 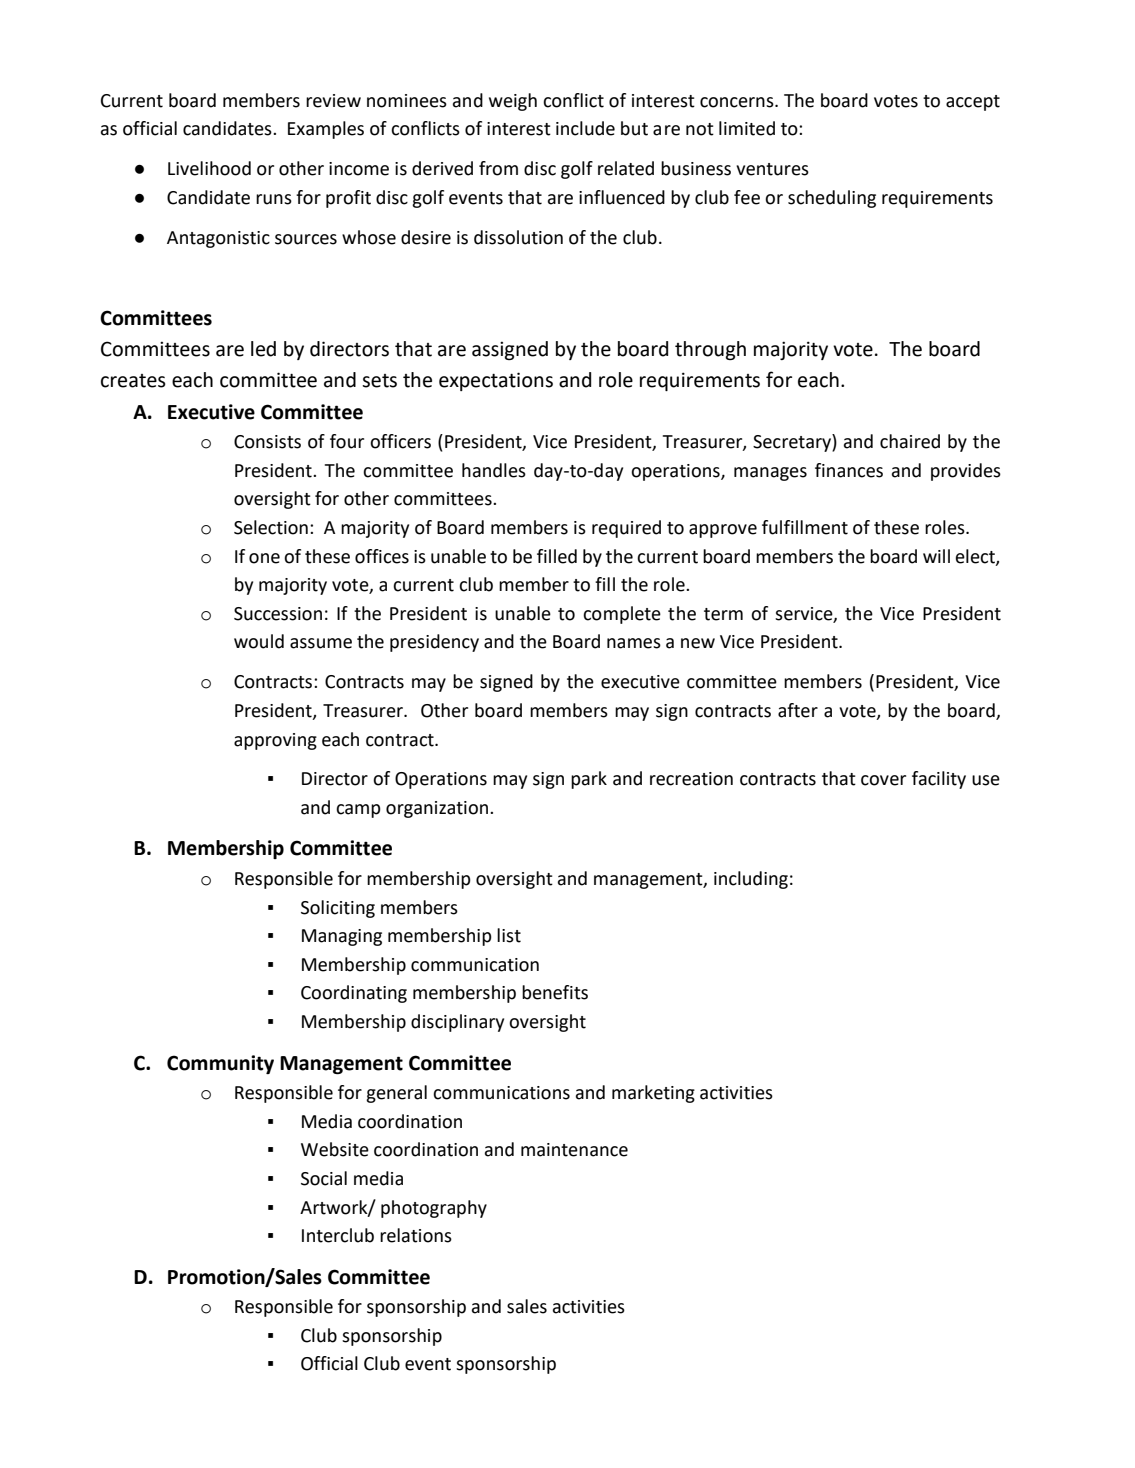 I want to click on Consists, so click(x=267, y=442).
